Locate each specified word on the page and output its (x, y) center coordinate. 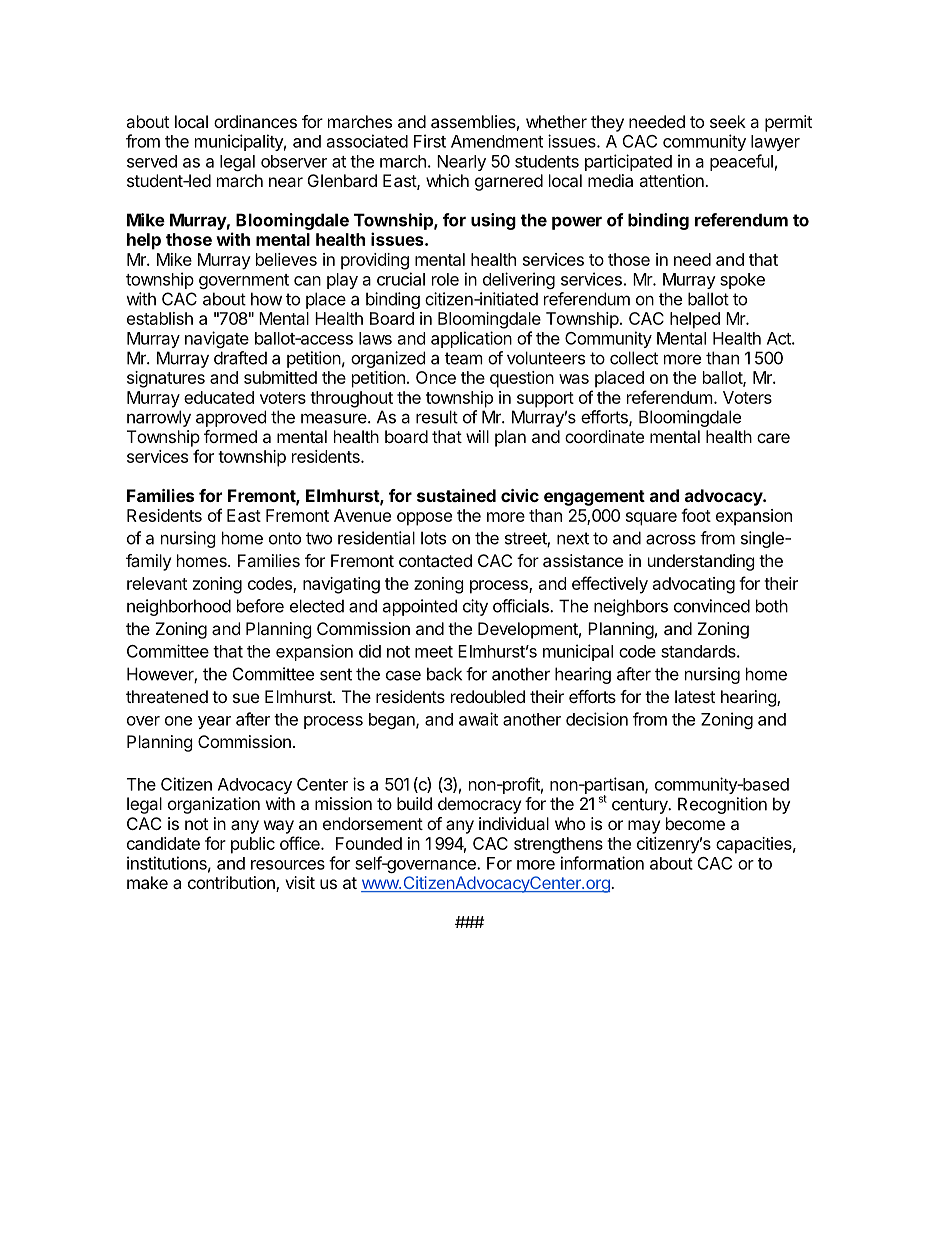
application (471, 339)
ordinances (255, 121)
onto (285, 538)
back (444, 674)
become (695, 823)
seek (728, 121)
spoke (742, 281)
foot (696, 515)
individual (514, 823)
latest (695, 696)
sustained (456, 495)
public (253, 845)
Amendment (497, 141)
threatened (167, 696)
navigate (217, 339)
